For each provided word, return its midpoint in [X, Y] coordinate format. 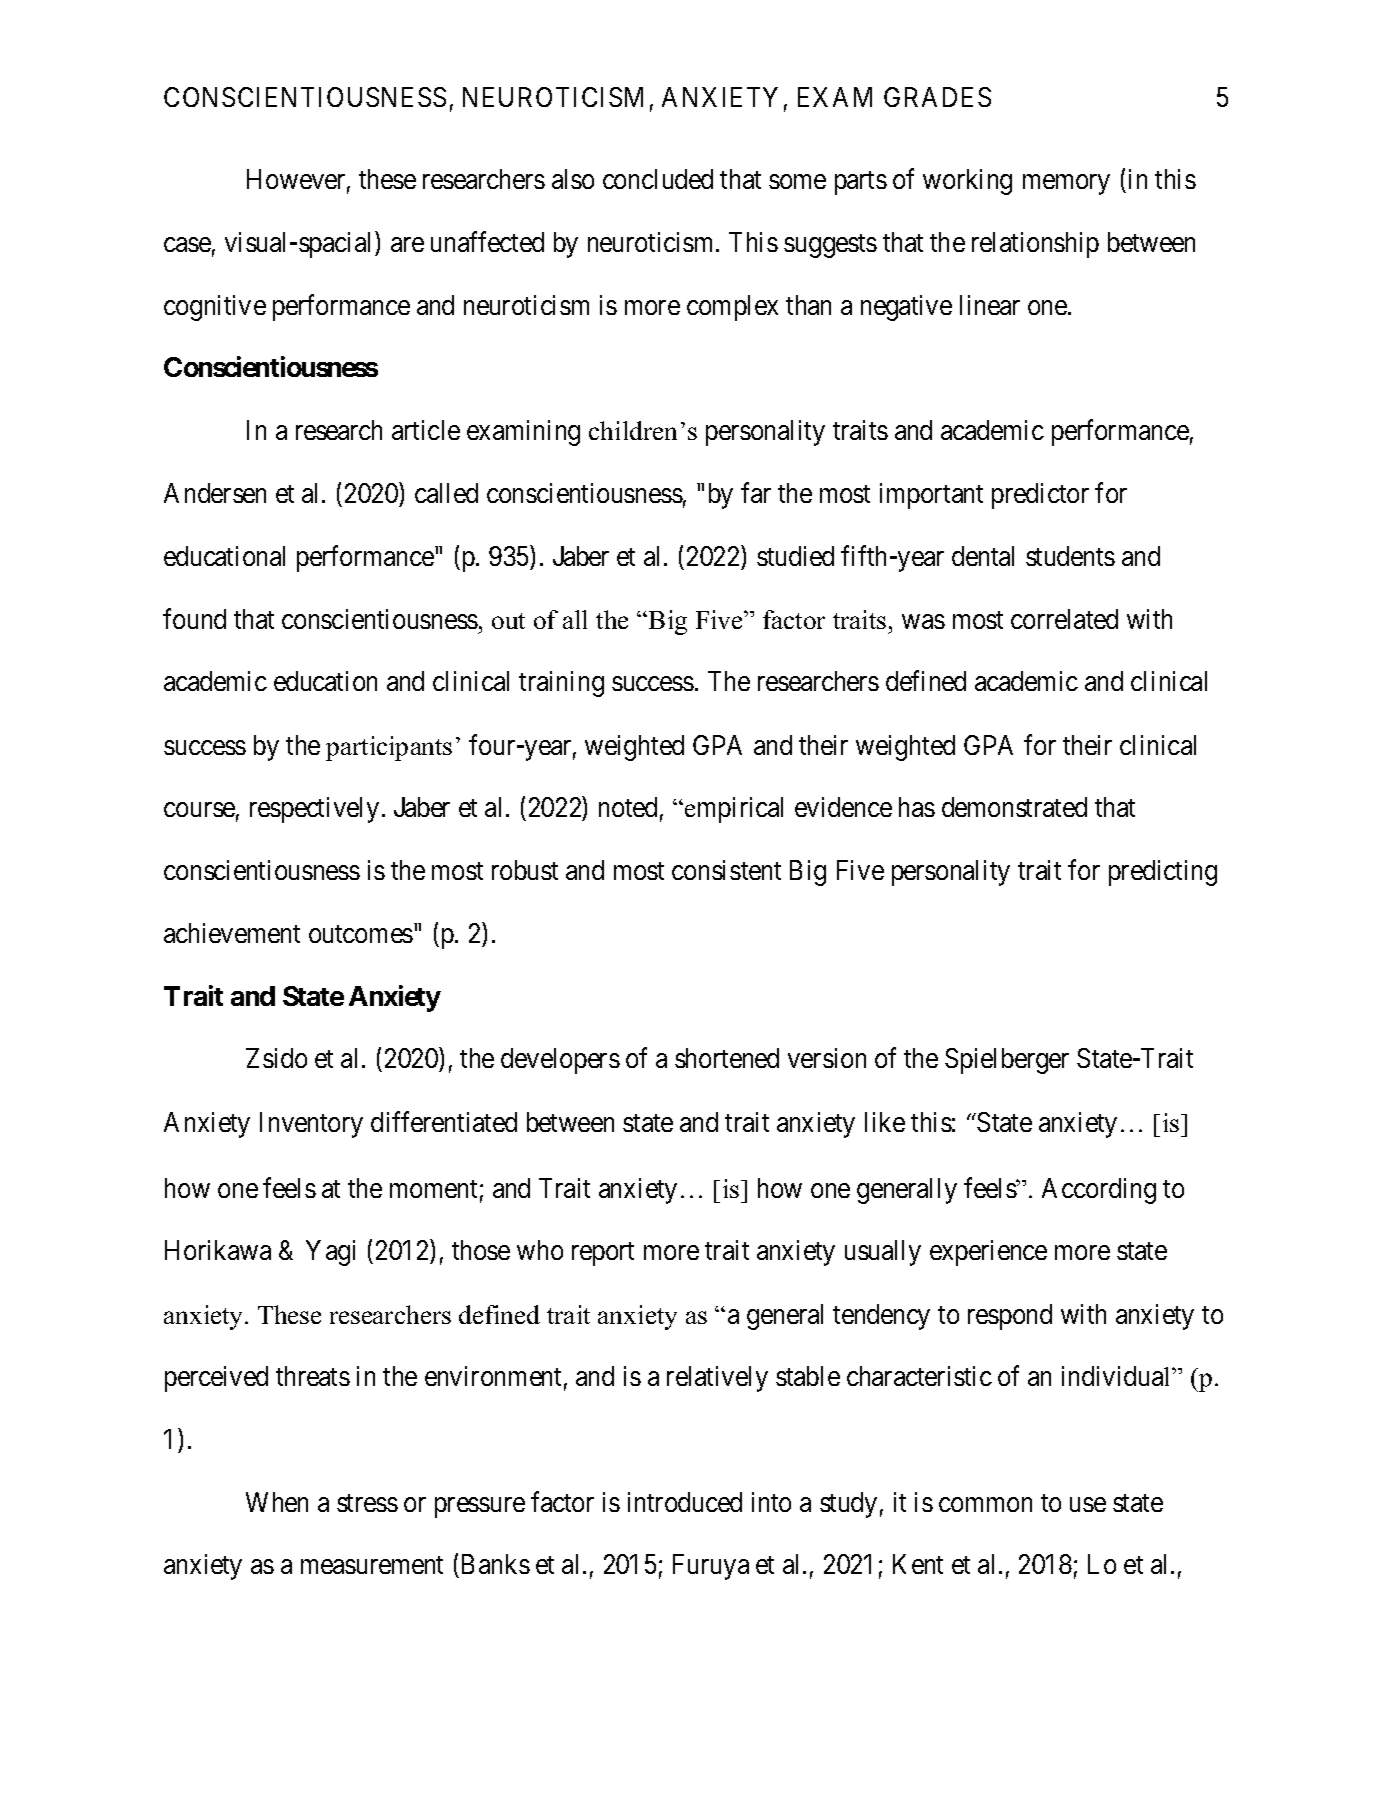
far [756, 492]
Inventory [311, 1125]
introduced [685, 1502]
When [277, 1502]
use [1088, 1504]
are [407, 244]
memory [1066, 184]
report [603, 1254]
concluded [658, 179]
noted [628, 807]
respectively [314, 810]
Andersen [215, 493]
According [1099, 1191]
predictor [1040, 496]
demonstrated [1014, 807]
